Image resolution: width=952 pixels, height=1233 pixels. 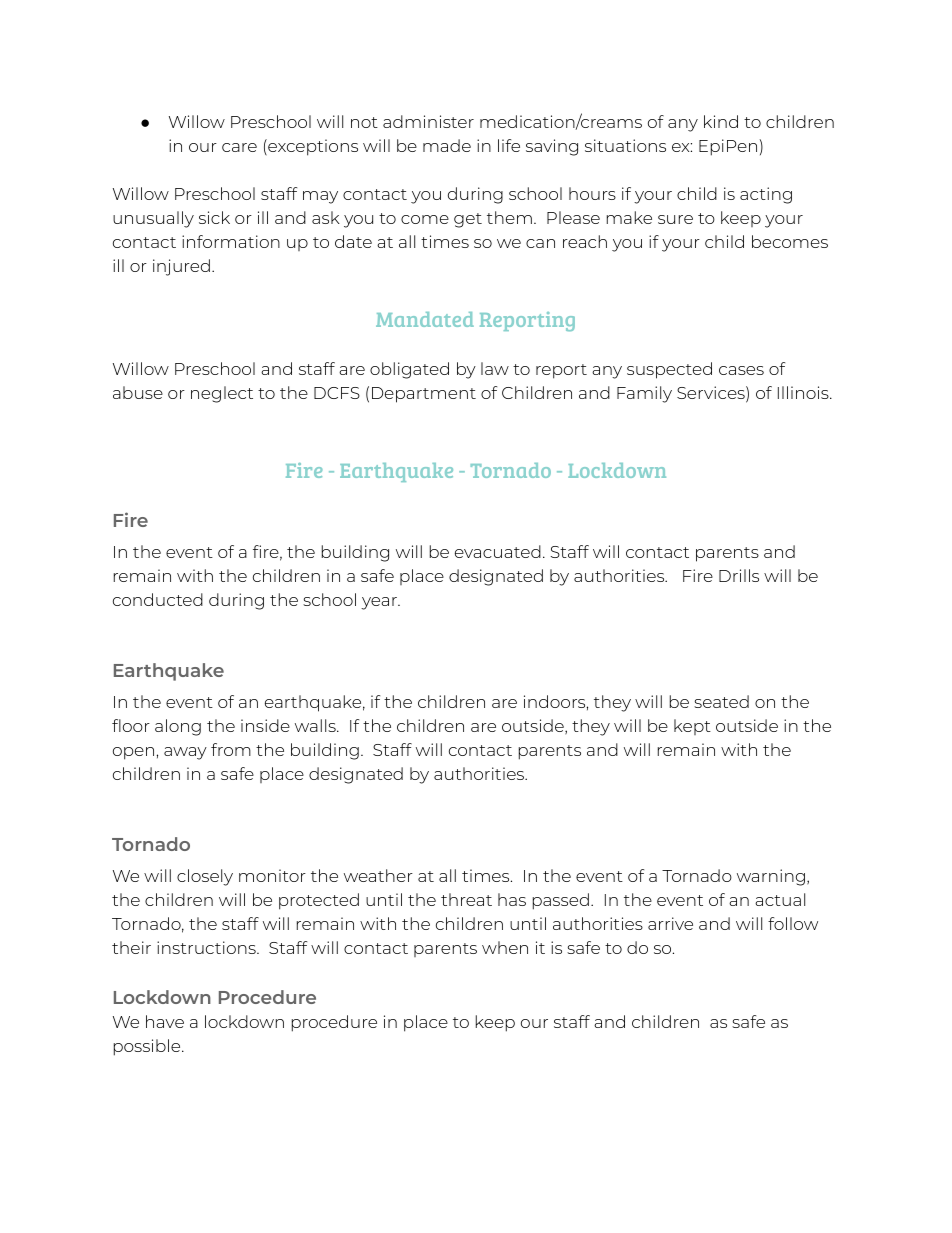 I want to click on when, so click(x=505, y=947).
